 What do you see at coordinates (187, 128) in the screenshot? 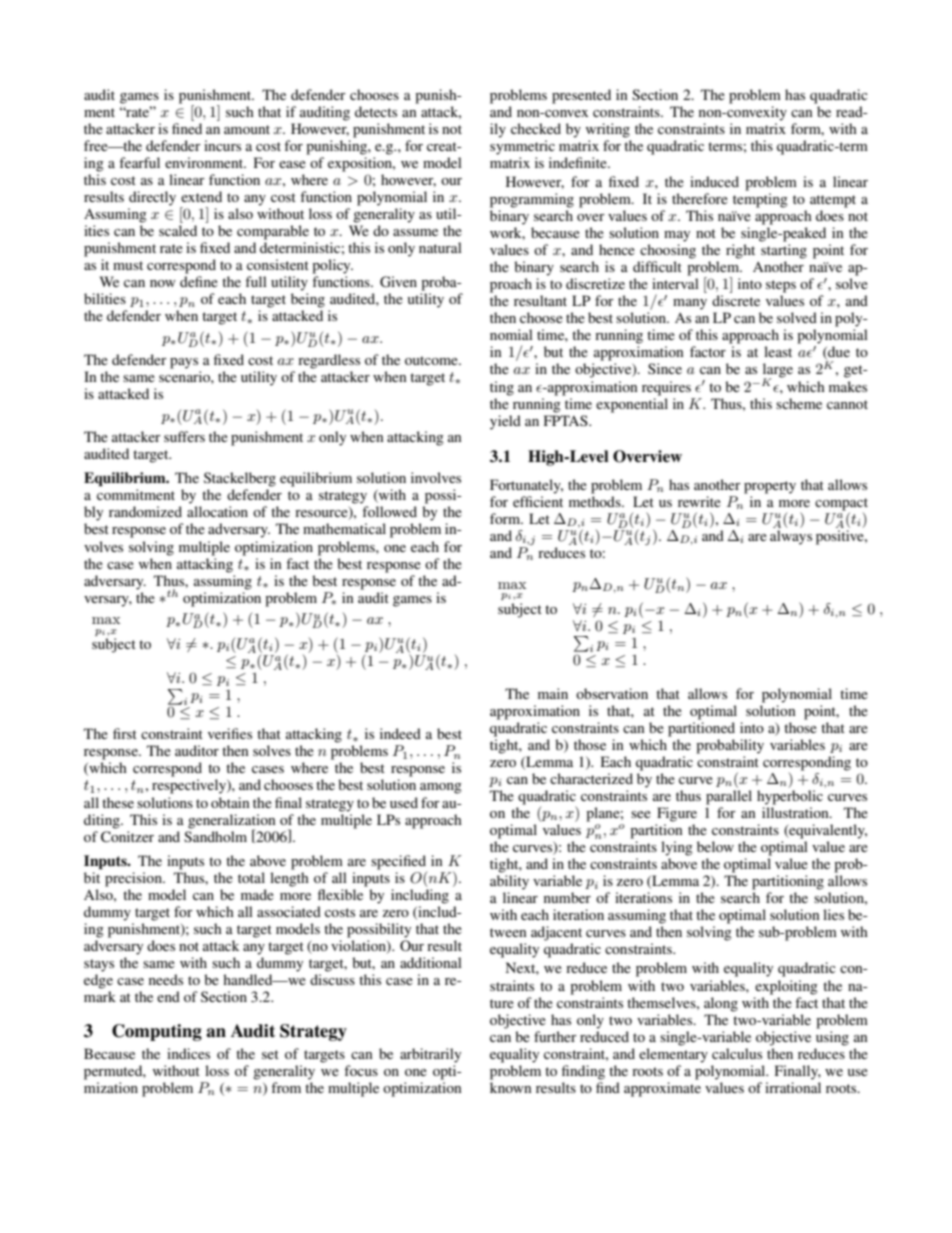
I see `fined` at bounding box center [187, 128].
